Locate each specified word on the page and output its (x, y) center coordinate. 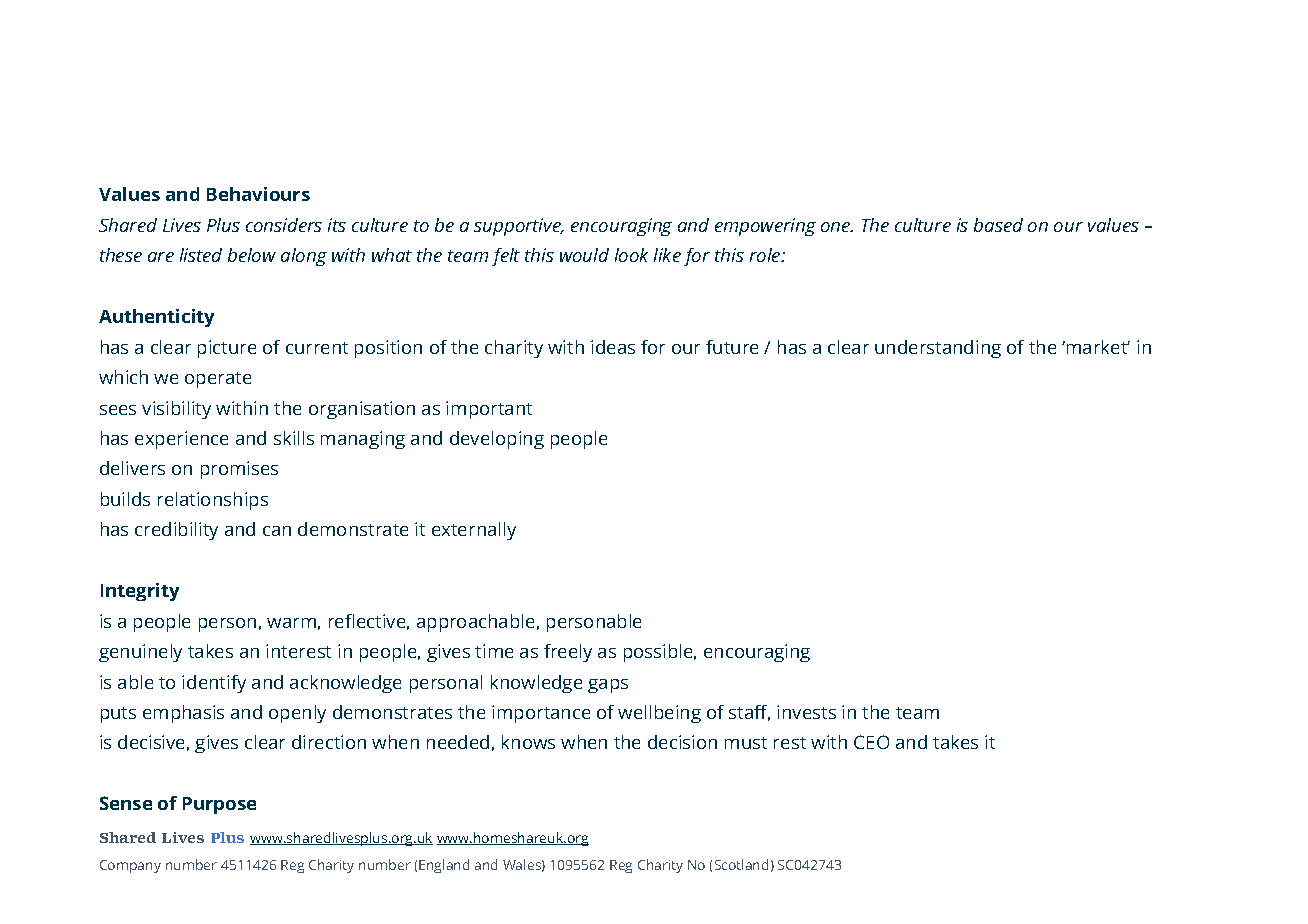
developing (497, 440)
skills (294, 438)
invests (806, 712)
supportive (518, 227)
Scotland (741, 864)
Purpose (219, 805)
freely (568, 653)
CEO (871, 742)
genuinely (140, 653)
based (998, 225)
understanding (938, 349)
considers (284, 225)
